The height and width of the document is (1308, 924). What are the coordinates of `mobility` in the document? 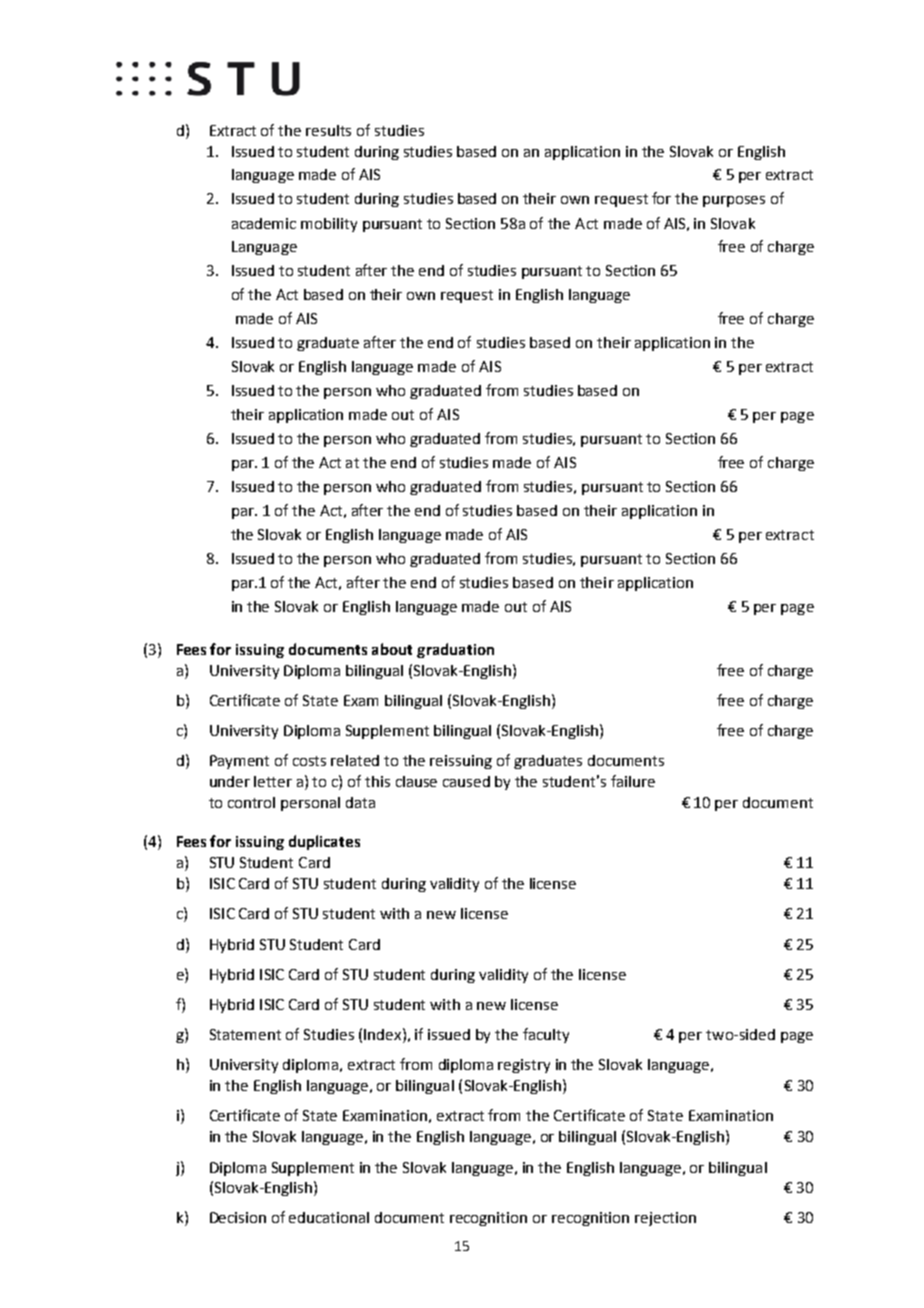 It's located at (329, 225).
